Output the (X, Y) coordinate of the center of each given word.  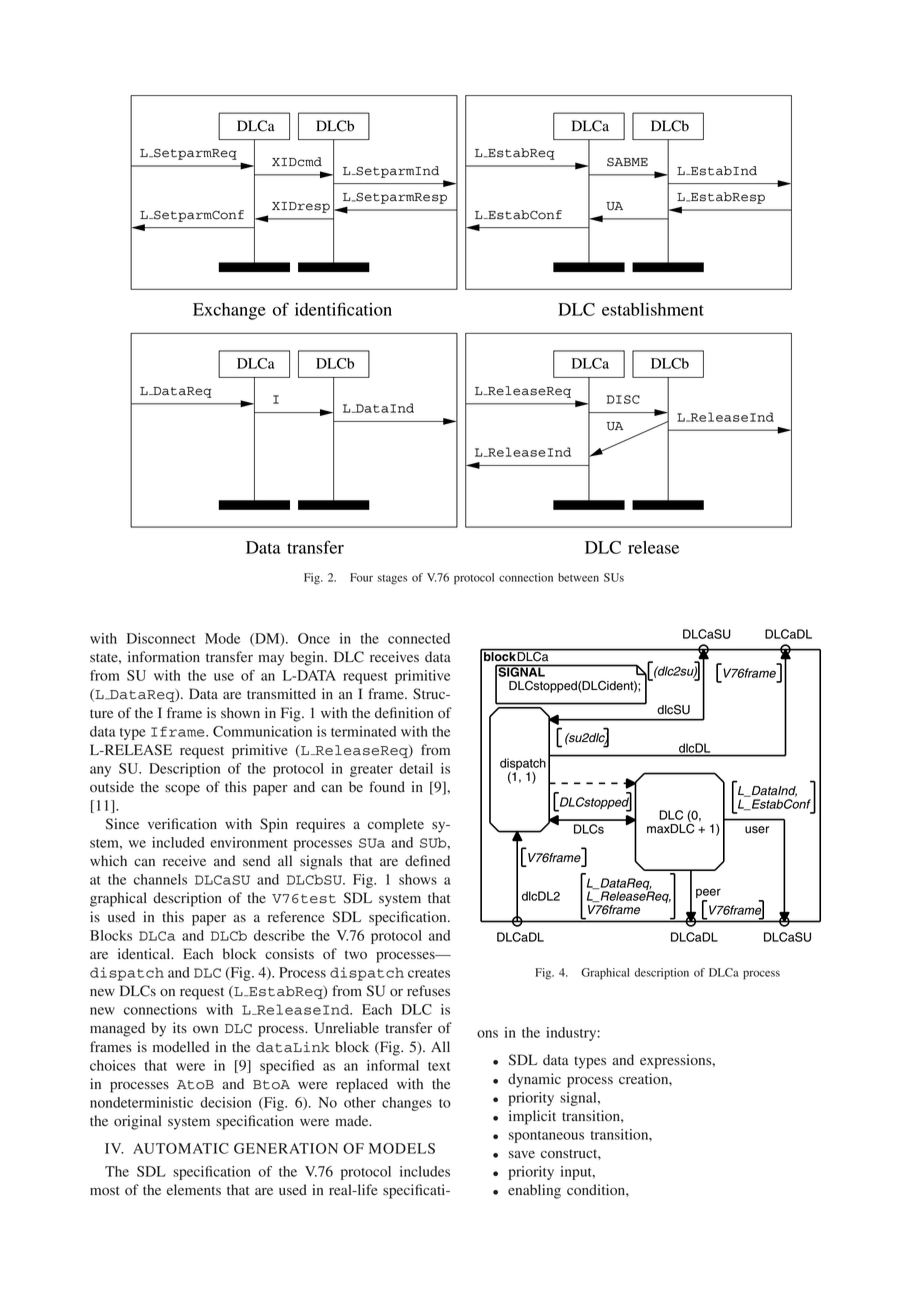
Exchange (229, 311)
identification (343, 309)
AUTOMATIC (181, 1148)
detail (416, 768)
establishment (653, 309)
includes (425, 1171)
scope (182, 790)
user (757, 830)
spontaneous (546, 1137)
